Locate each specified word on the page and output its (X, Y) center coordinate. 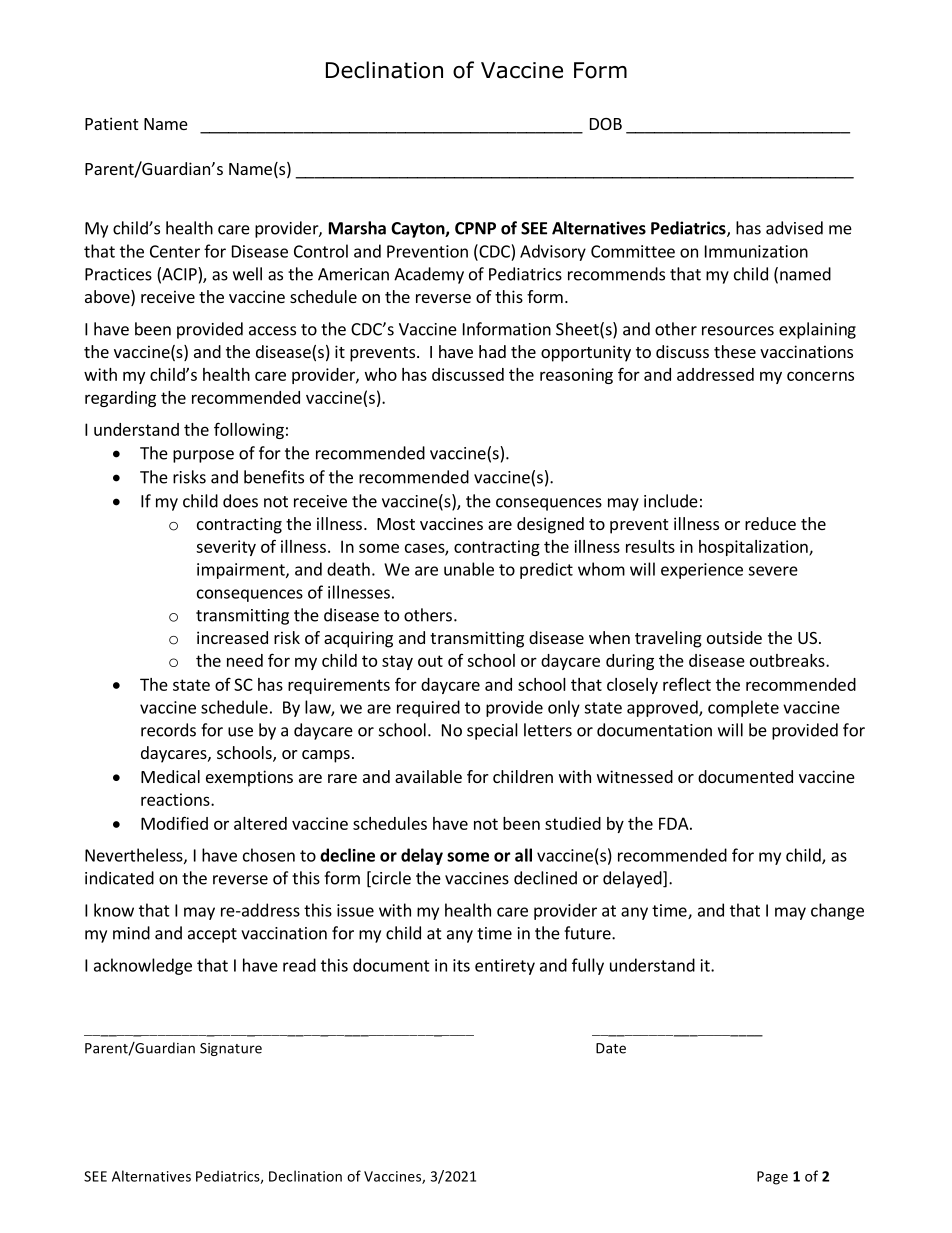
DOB (606, 124)
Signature (231, 1049)
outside (734, 637)
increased (232, 637)
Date (611, 1048)
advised (794, 228)
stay (397, 662)
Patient (111, 123)
